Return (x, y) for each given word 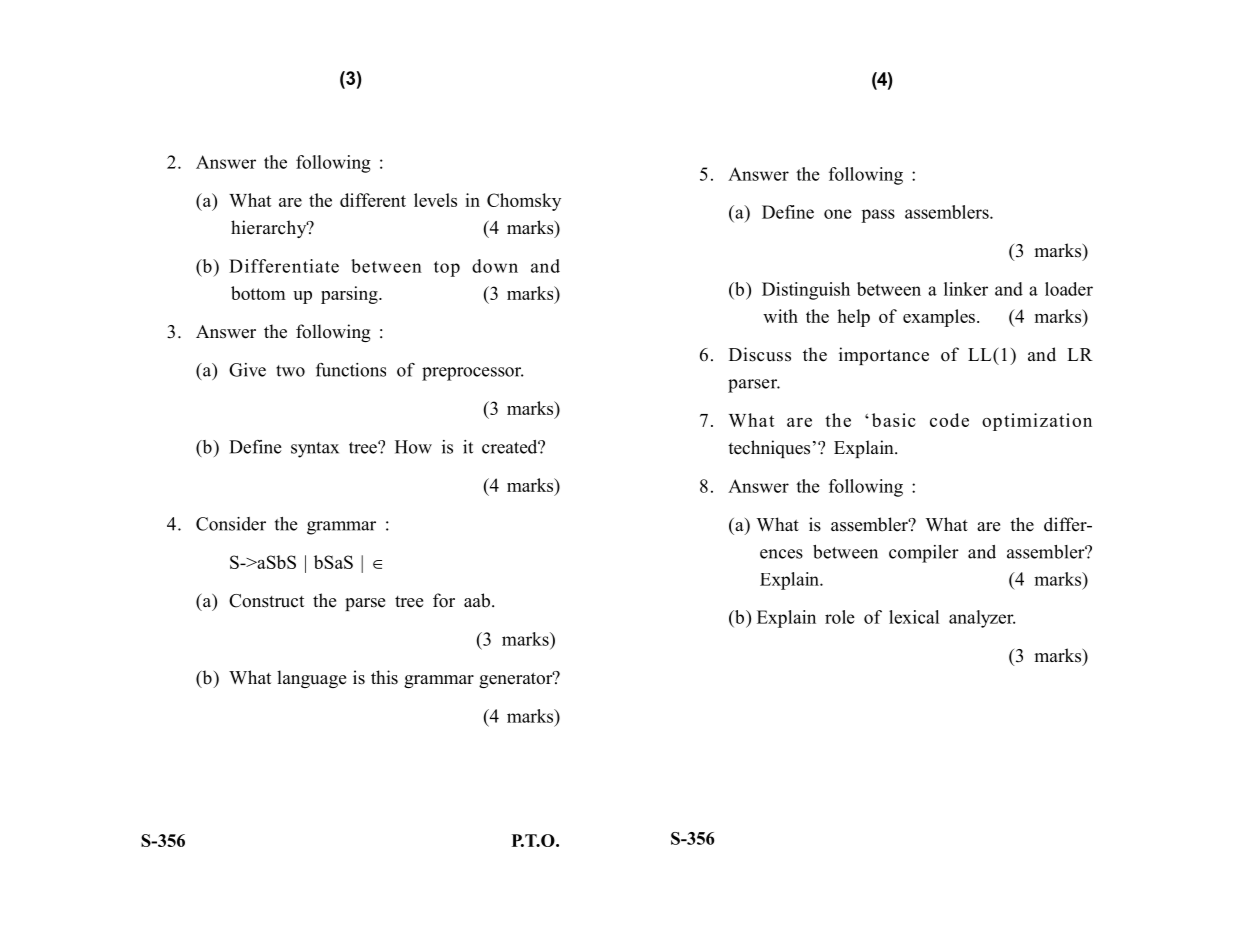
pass (878, 216)
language (311, 679)
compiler (924, 554)
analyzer (982, 619)
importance (884, 356)
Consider (231, 524)
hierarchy (270, 229)
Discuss (760, 354)
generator (517, 679)
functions (351, 370)
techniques (769, 449)
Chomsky (524, 202)
